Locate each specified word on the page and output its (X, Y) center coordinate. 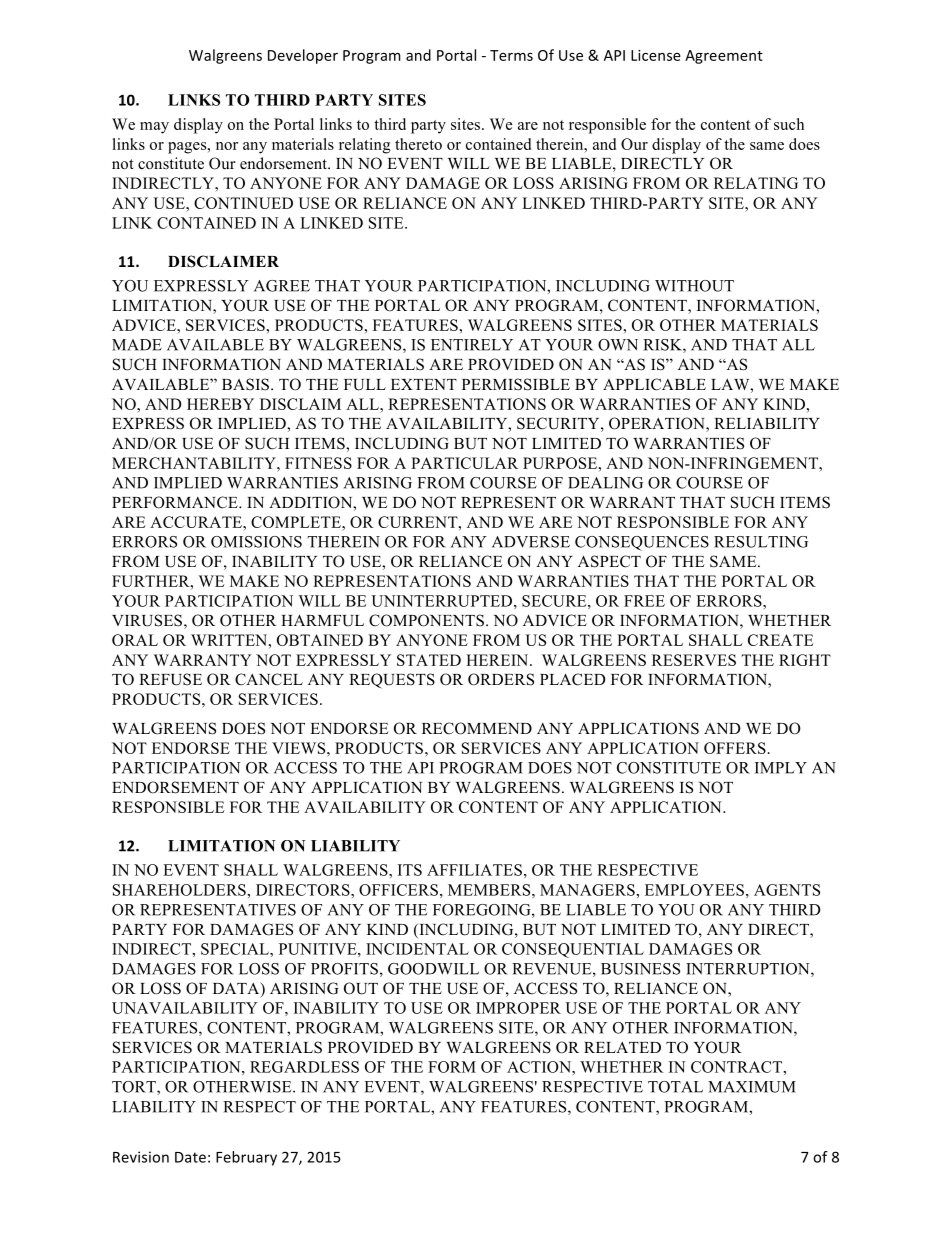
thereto (418, 144)
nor (227, 146)
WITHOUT (694, 286)
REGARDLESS (304, 1067)
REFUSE (170, 679)
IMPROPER (518, 1008)
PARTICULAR (464, 463)
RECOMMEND (477, 728)
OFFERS (735, 748)
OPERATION (658, 424)
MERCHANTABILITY (195, 463)
